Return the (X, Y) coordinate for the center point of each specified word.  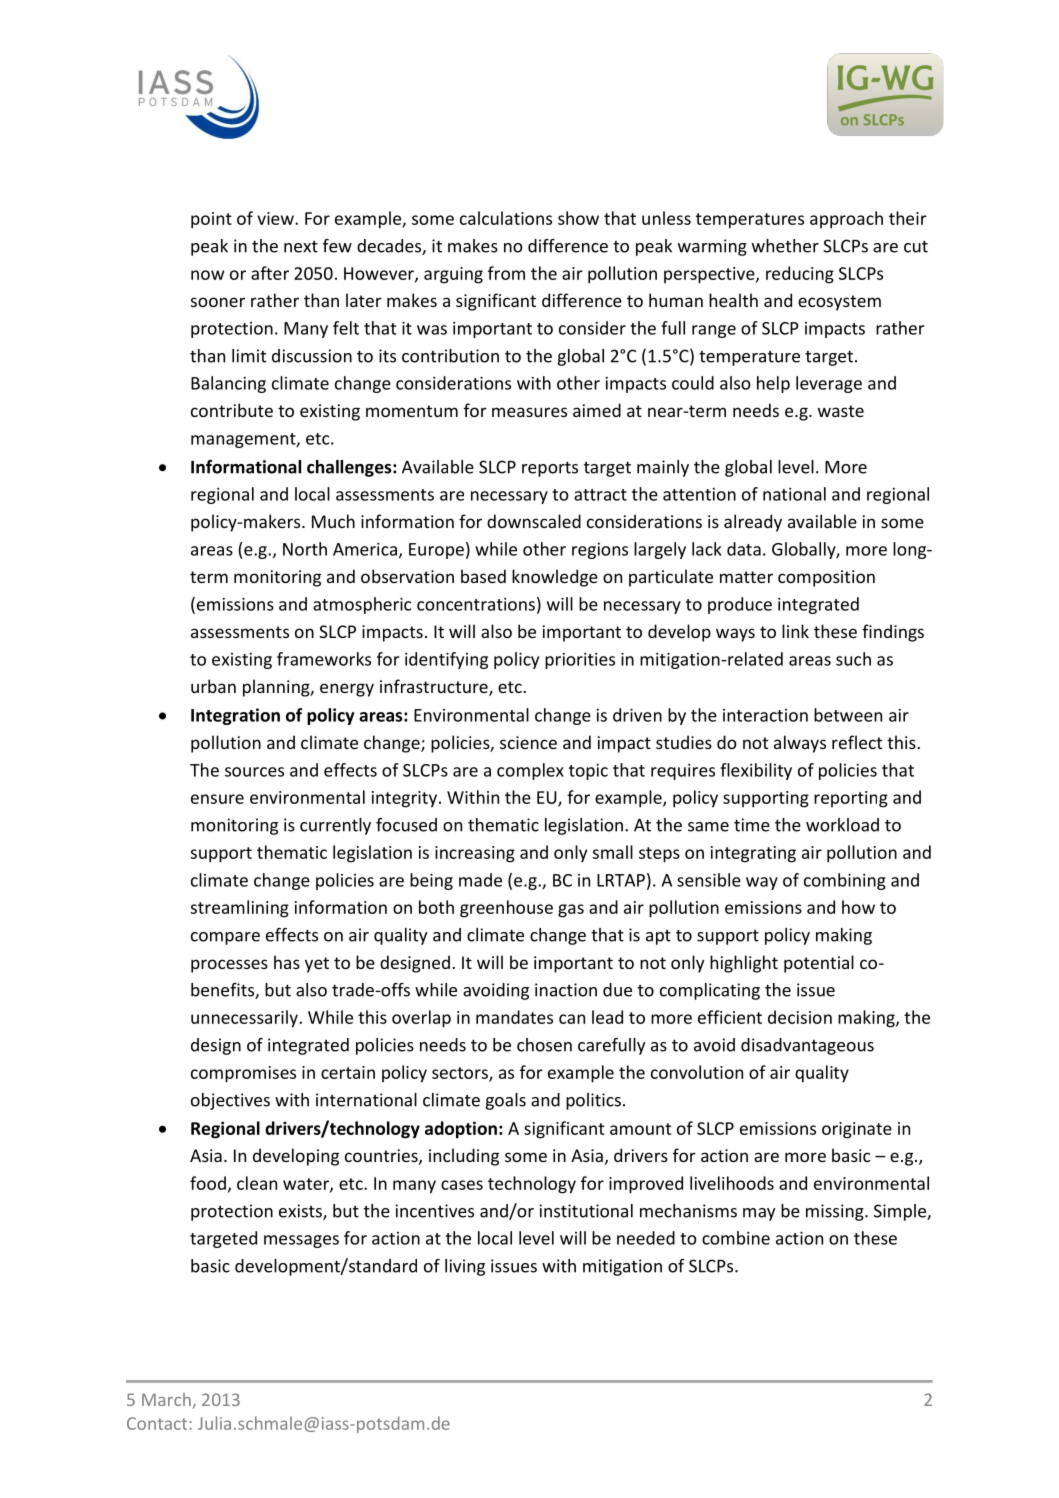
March (166, 1399)
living (465, 1267)
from (506, 273)
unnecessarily (245, 1019)
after (270, 273)
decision (800, 1017)
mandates (514, 1017)
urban (213, 686)
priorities (580, 661)
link (795, 631)
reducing (800, 275)
